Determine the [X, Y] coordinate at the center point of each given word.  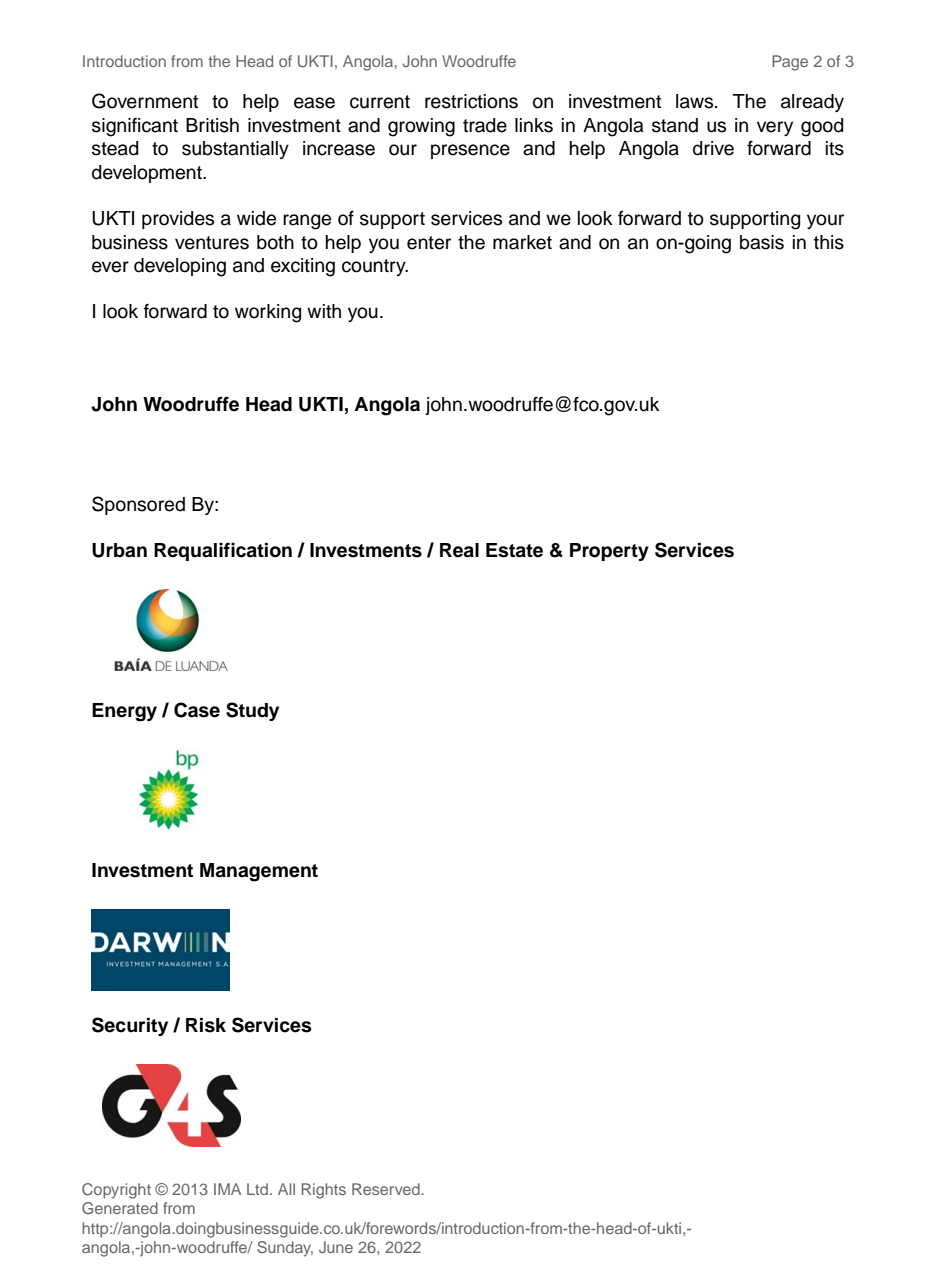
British [212, 125]
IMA [227, 1189]
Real [459, 550]
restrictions [471, 101]
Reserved [387, 1189]
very [775, 128]
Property [609, 552]
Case [197, 710]
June [336, 1247]
